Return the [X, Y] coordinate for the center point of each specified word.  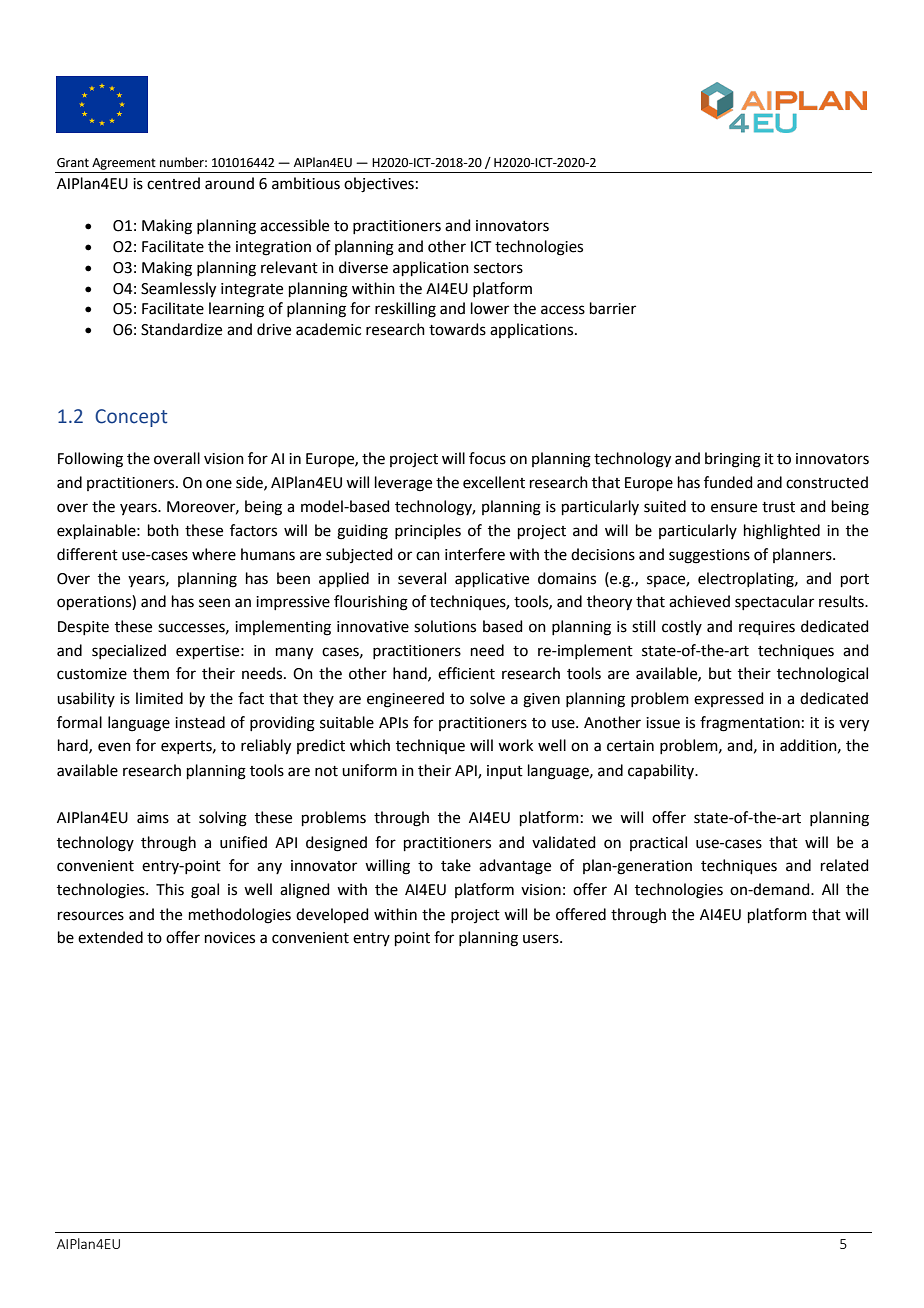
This [170, 889]
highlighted [782, 532]
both [163, 530]
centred [173, 183]
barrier [613, 308]
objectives [379, 185]
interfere [475, 554]
